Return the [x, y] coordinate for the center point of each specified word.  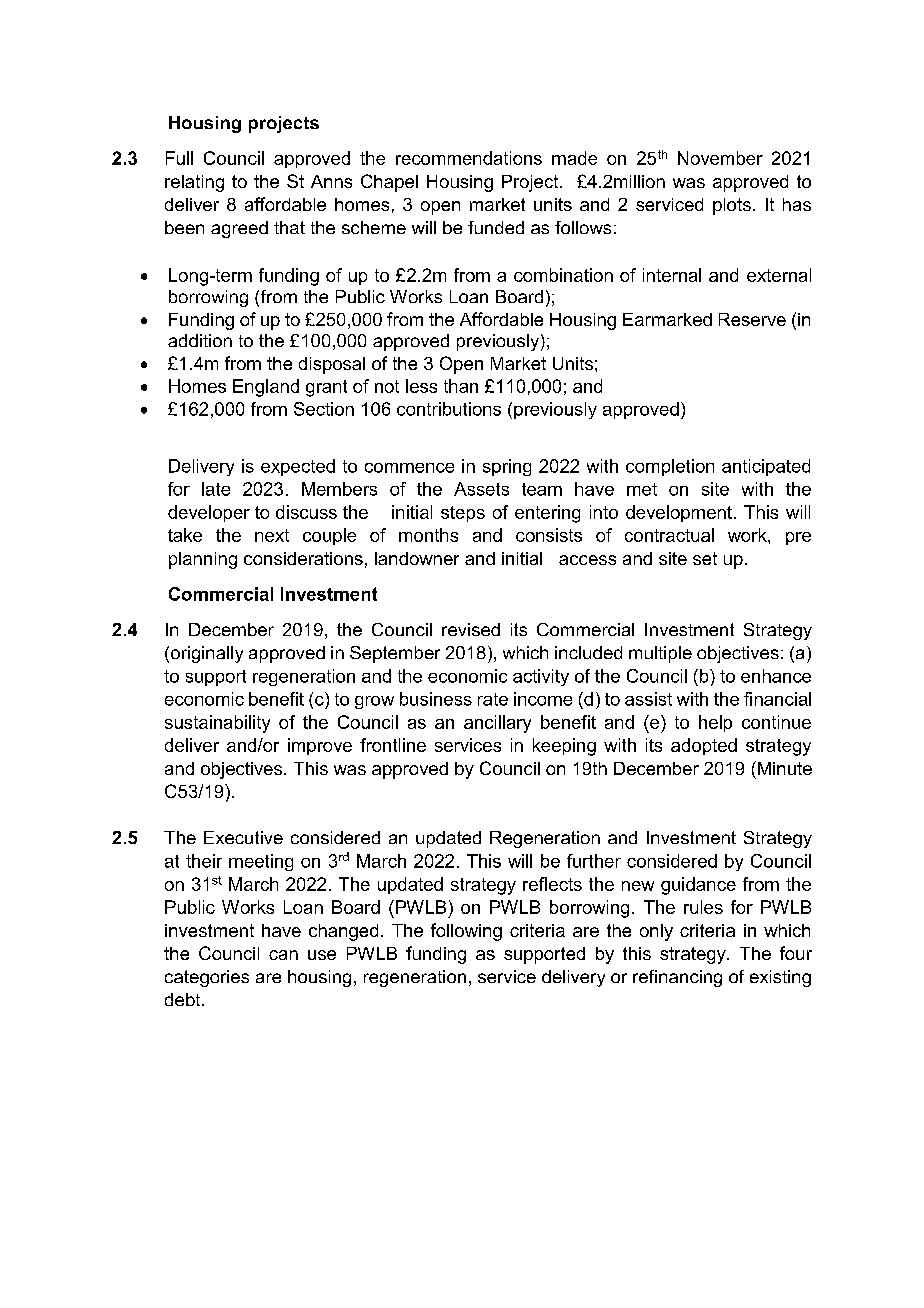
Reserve [752, 319]
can [283, 955]
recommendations [469, 158]
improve [320, 746]
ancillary [497, 724]
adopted [704, 746]
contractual [669, 535]
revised [471, 629]
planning [203, 560]
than [461, 386]
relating [194, 183]
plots [732, 206]
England [266, 388]
